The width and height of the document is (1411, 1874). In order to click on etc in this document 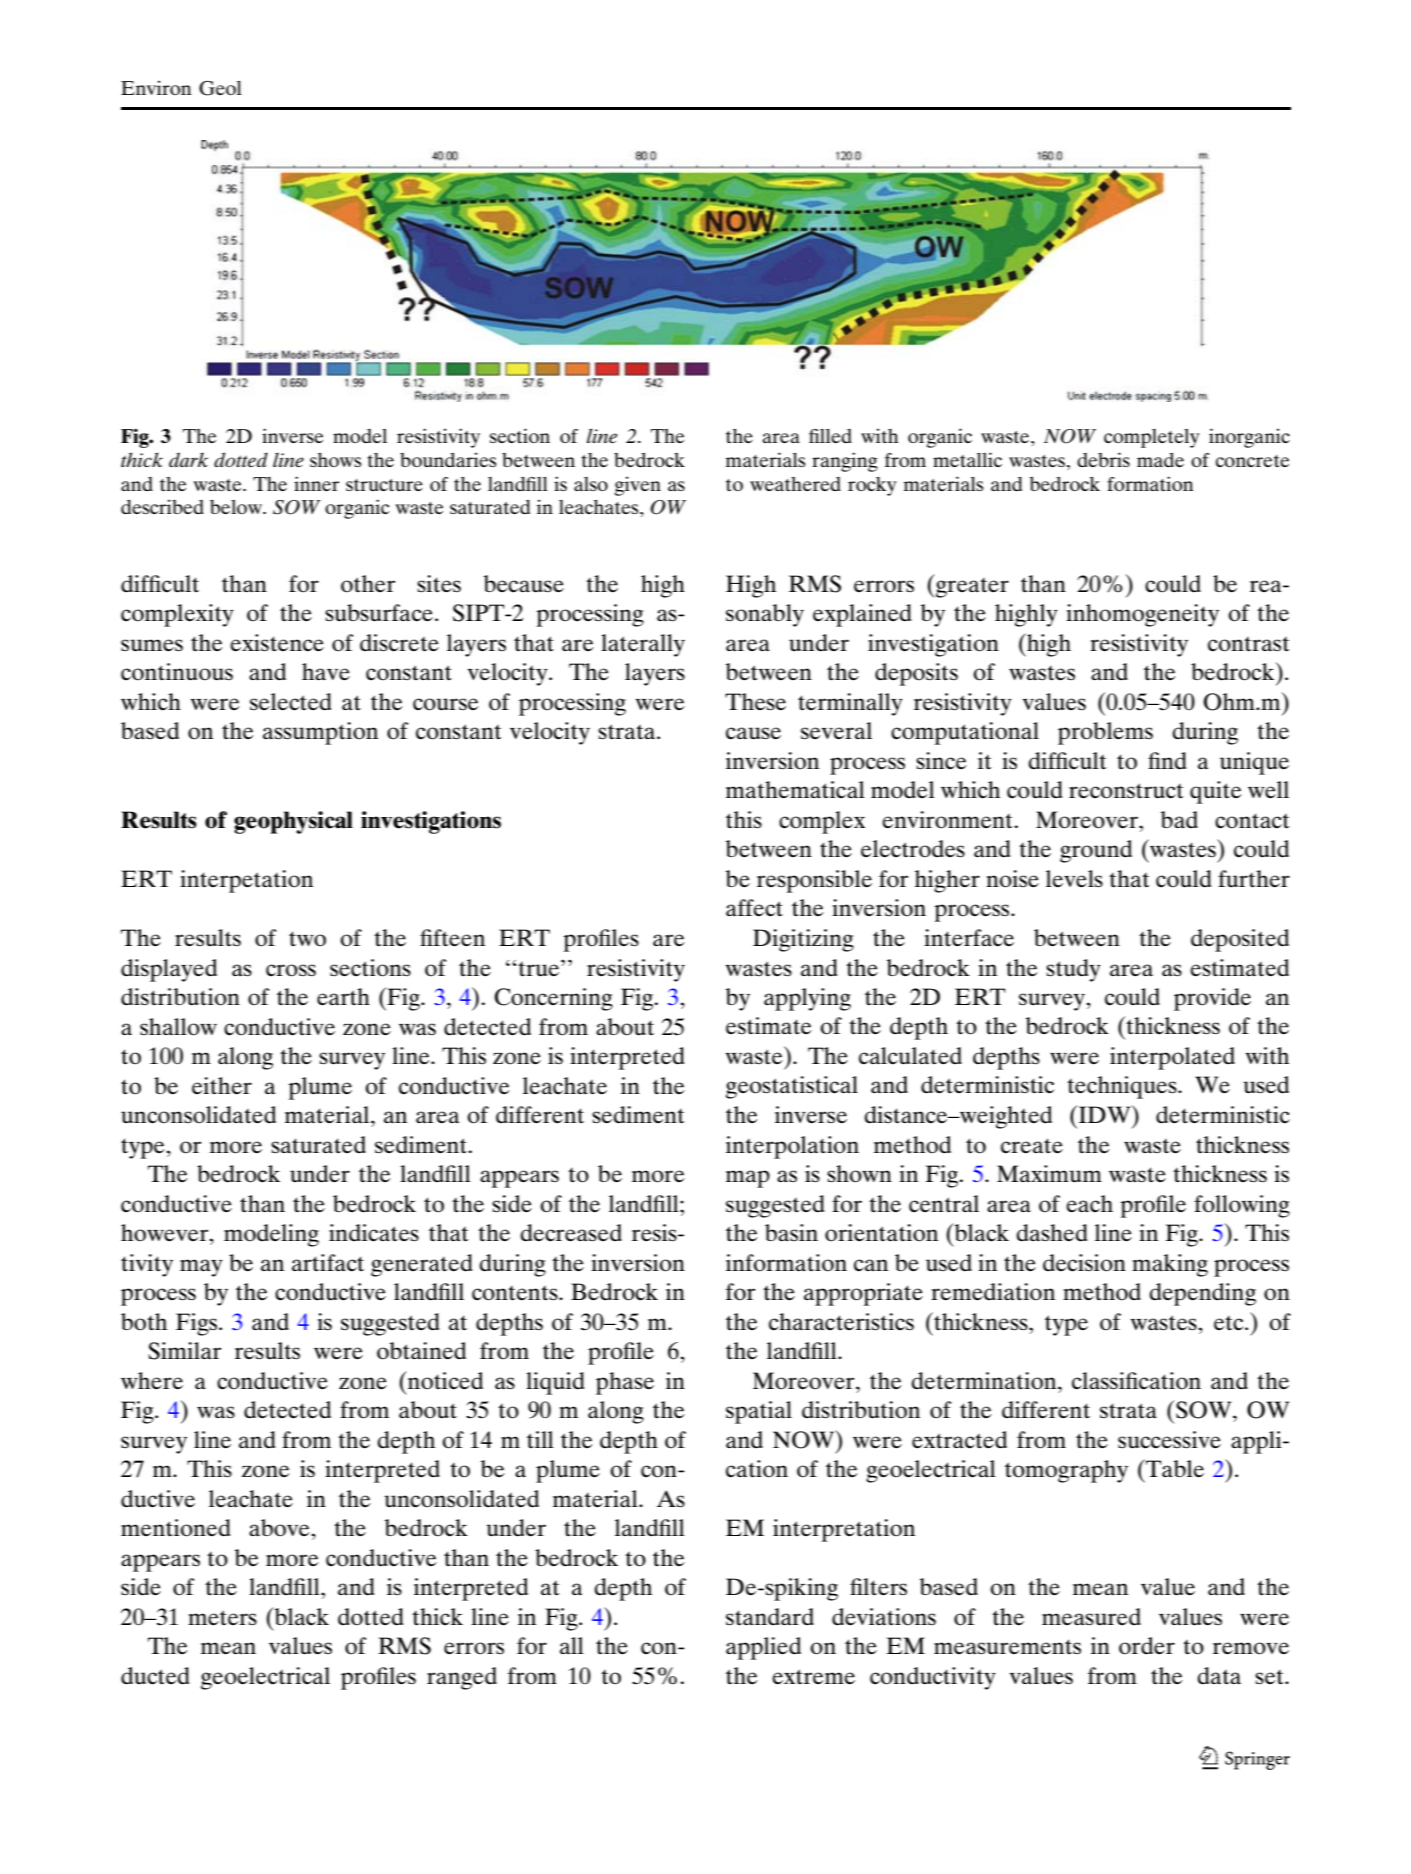, I will do `click(1230, 1323)`.
